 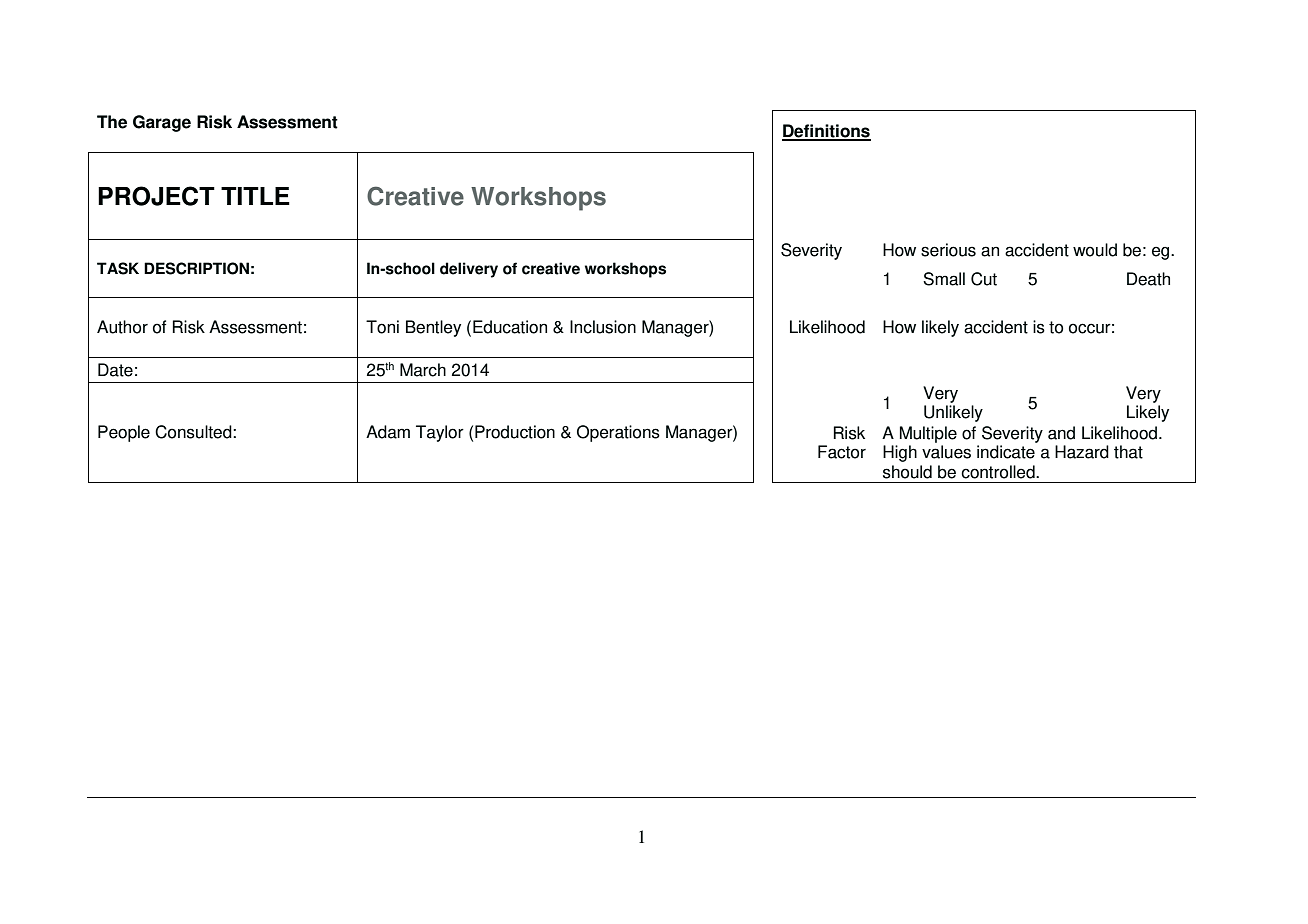 I want to click on indicate, so click(x=1006, y=452).
